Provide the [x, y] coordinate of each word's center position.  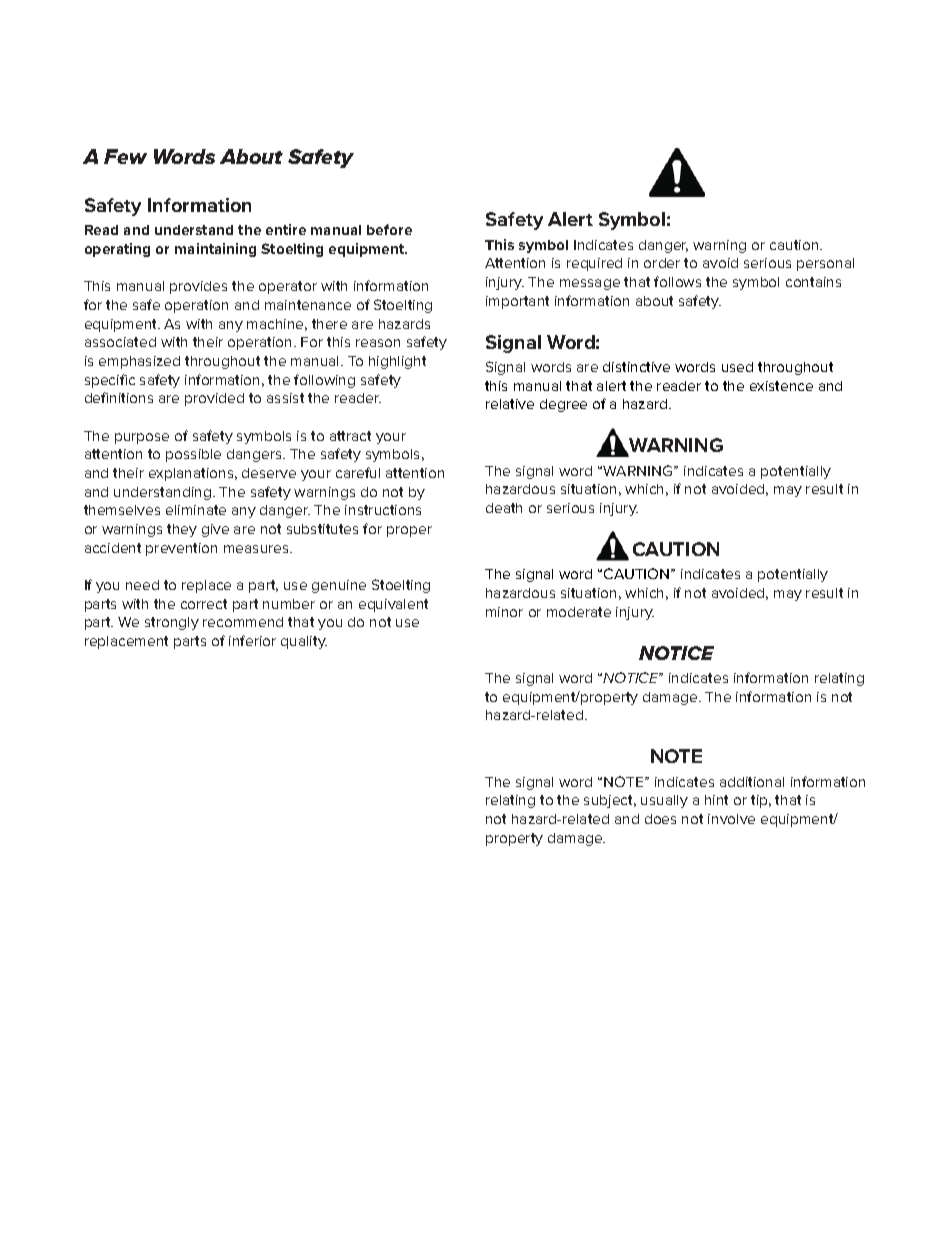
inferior [252, 640]
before [389, 229]
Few [125, 156]
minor [504, 612]
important [517, 302]
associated [120, 342]
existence [781, 386]
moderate [579, 612]
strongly [172, 623]
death [504, 508]
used [737, 367]
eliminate [196, 510]
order [662, 263]
